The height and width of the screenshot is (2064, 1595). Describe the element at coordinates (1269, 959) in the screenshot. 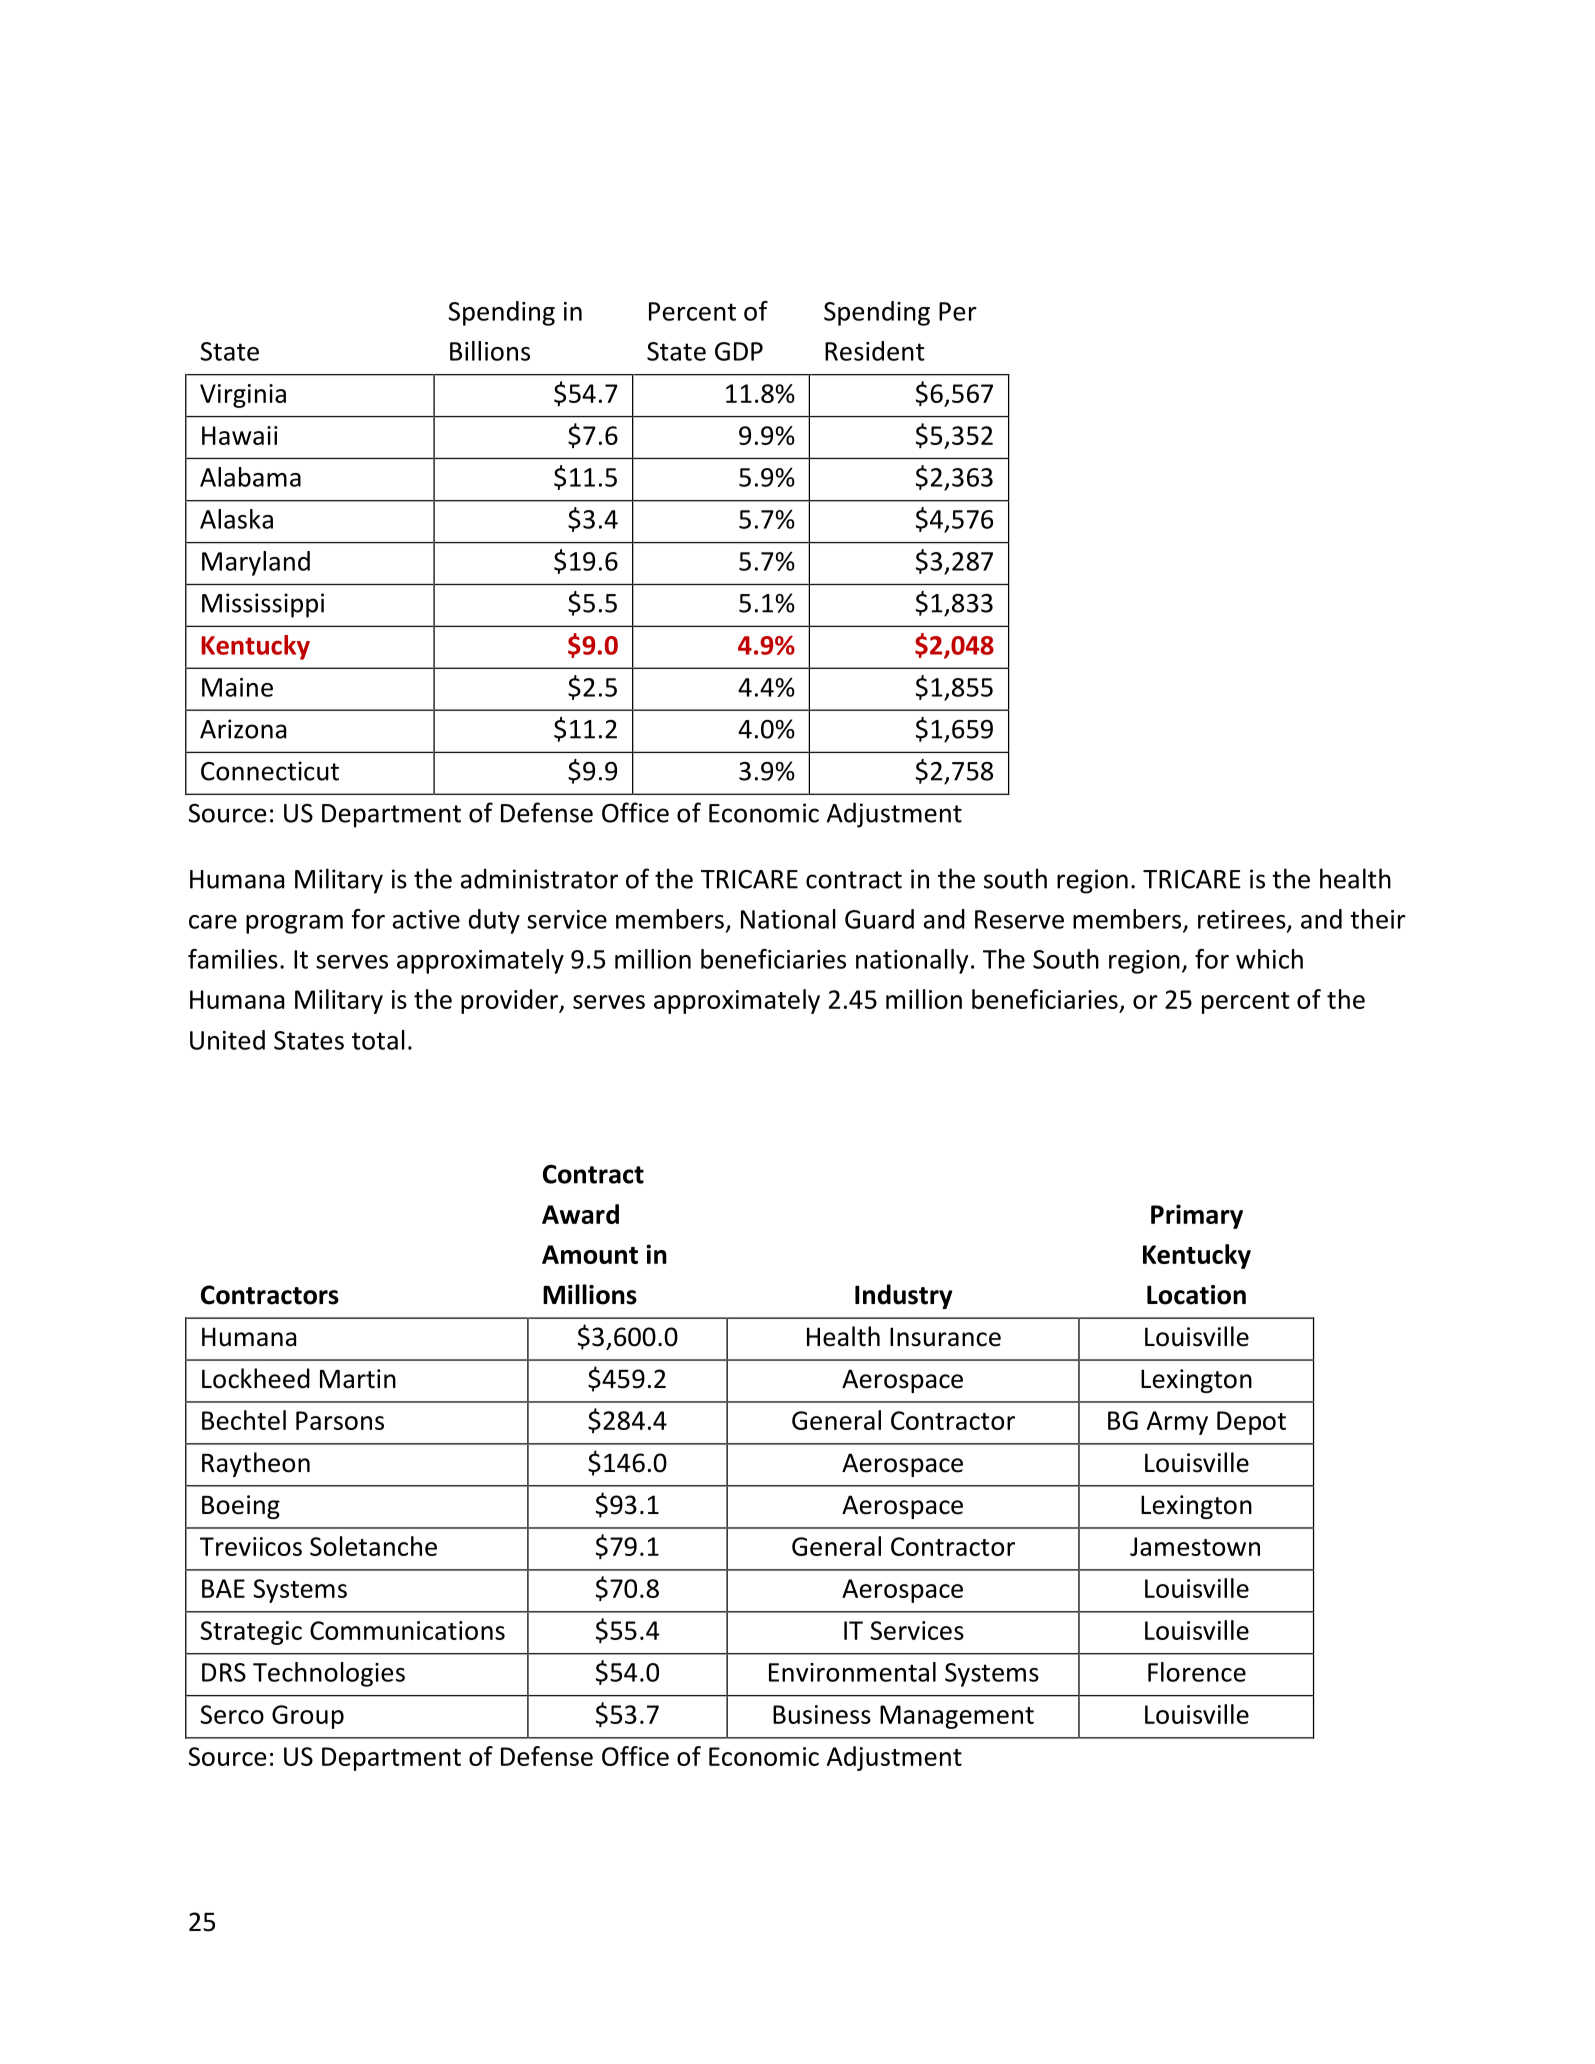

I see `which` at that location.
